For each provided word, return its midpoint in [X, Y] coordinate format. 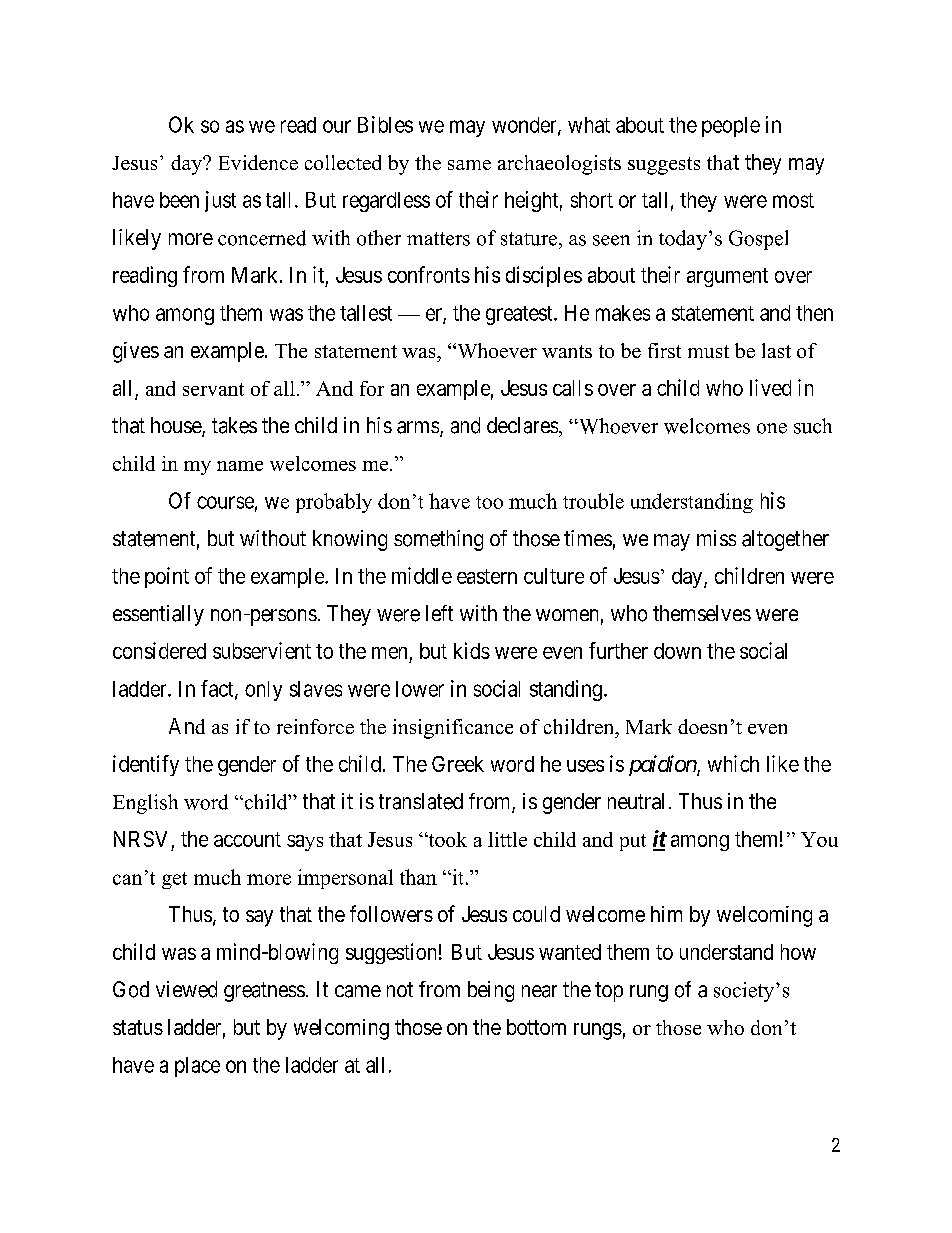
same [469, 165]
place [197, 1067]
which [733, 763]
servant [213, 389]
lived [770, 387]
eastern [487, 576]
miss [716, 538]
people [731, 127]
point [167, 577]
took [446, 839]
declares [522, 425]
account [247, 839]
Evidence [258, 162]
